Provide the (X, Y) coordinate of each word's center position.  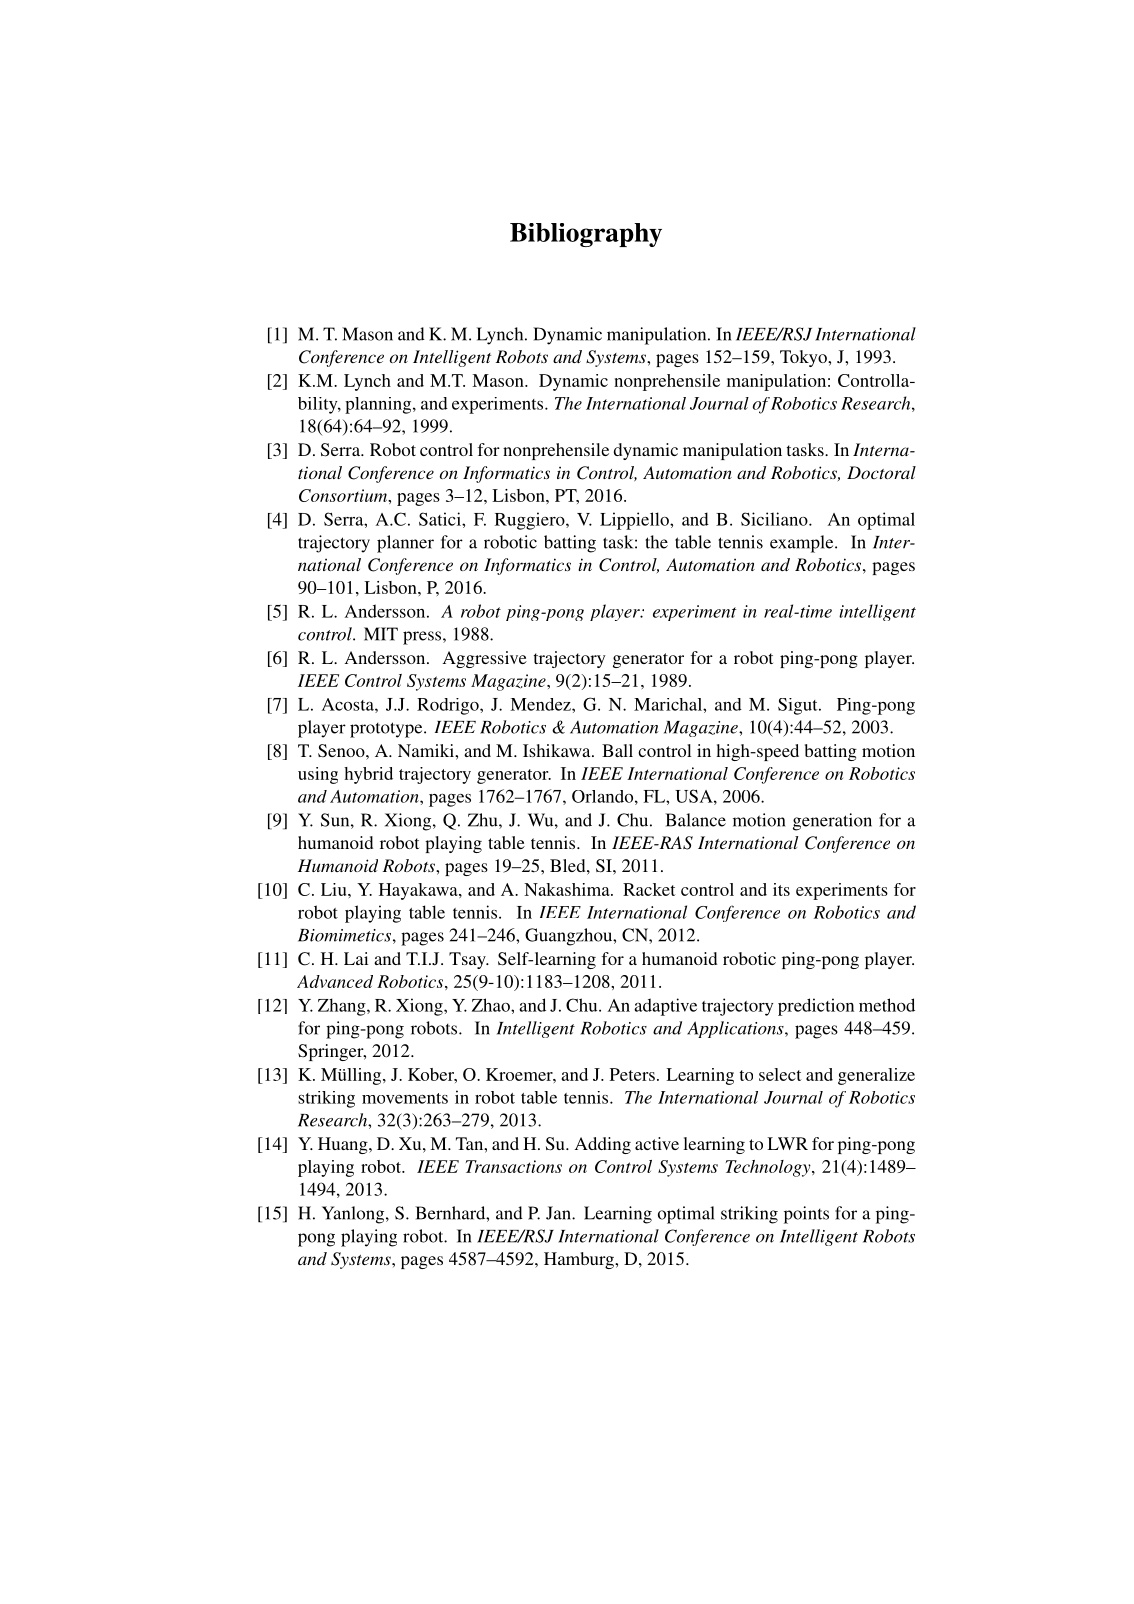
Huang (344, 1145)
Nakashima (568, 889)
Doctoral (881, 472)
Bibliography (586, 235)
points (806, 1215)
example (803, 544)
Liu (335, 889)
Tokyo (804, 358)
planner (405, 544)
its (781, 889)
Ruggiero (531, 521)
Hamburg (580, 1260)
